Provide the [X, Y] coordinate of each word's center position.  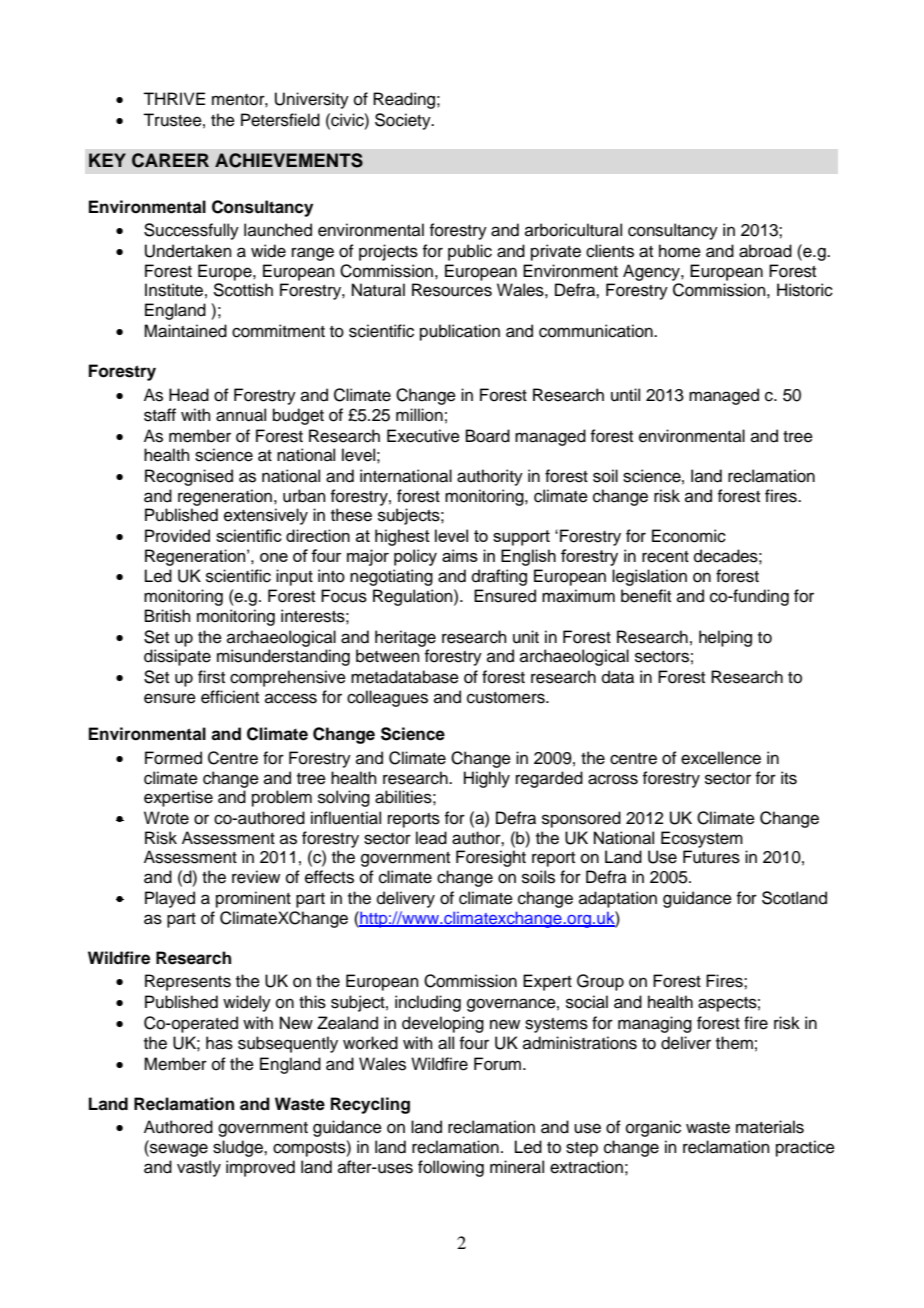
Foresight [491, 858]
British [168, 616]
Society [404, 121]
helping [725, 638]
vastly [199, 1168]
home [680, 251]
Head [189, 395]
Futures [711, 857]
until [625, 395]
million [419, 415]
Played [170, 899]
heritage [405, 638]
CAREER [170, 160]
